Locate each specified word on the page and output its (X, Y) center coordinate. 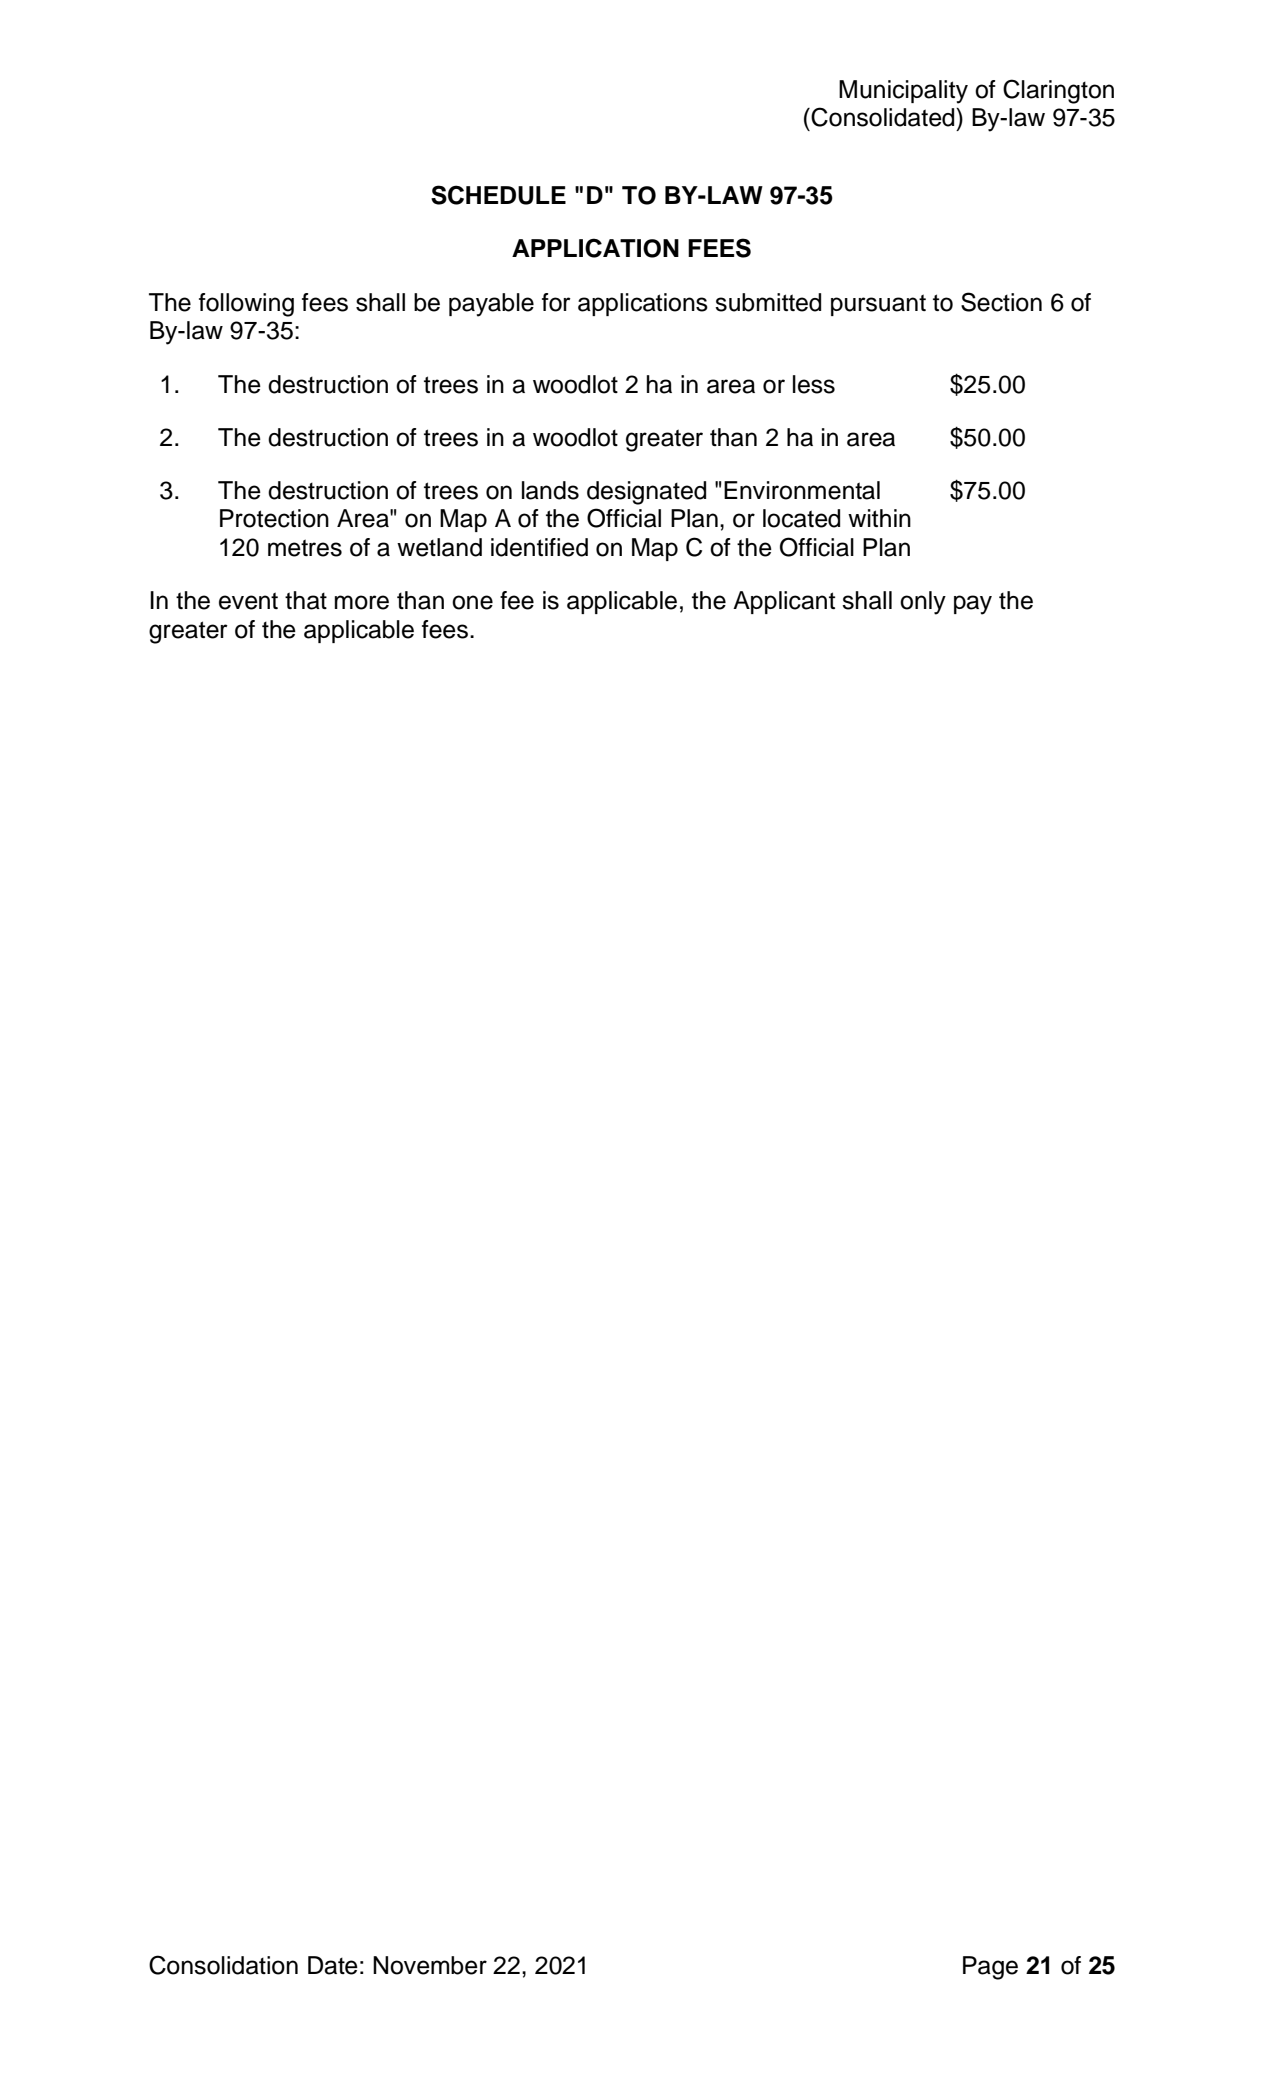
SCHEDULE (498, 195)
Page (990, 1968)
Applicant (784, 602)
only (923, 603)
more (362, 602)
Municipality (903, 92)
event (248, 601)
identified (539, 547)
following (246, 305)
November (430, 1965)
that (306, 600)
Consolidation (223, 1965)
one (472, 602)
